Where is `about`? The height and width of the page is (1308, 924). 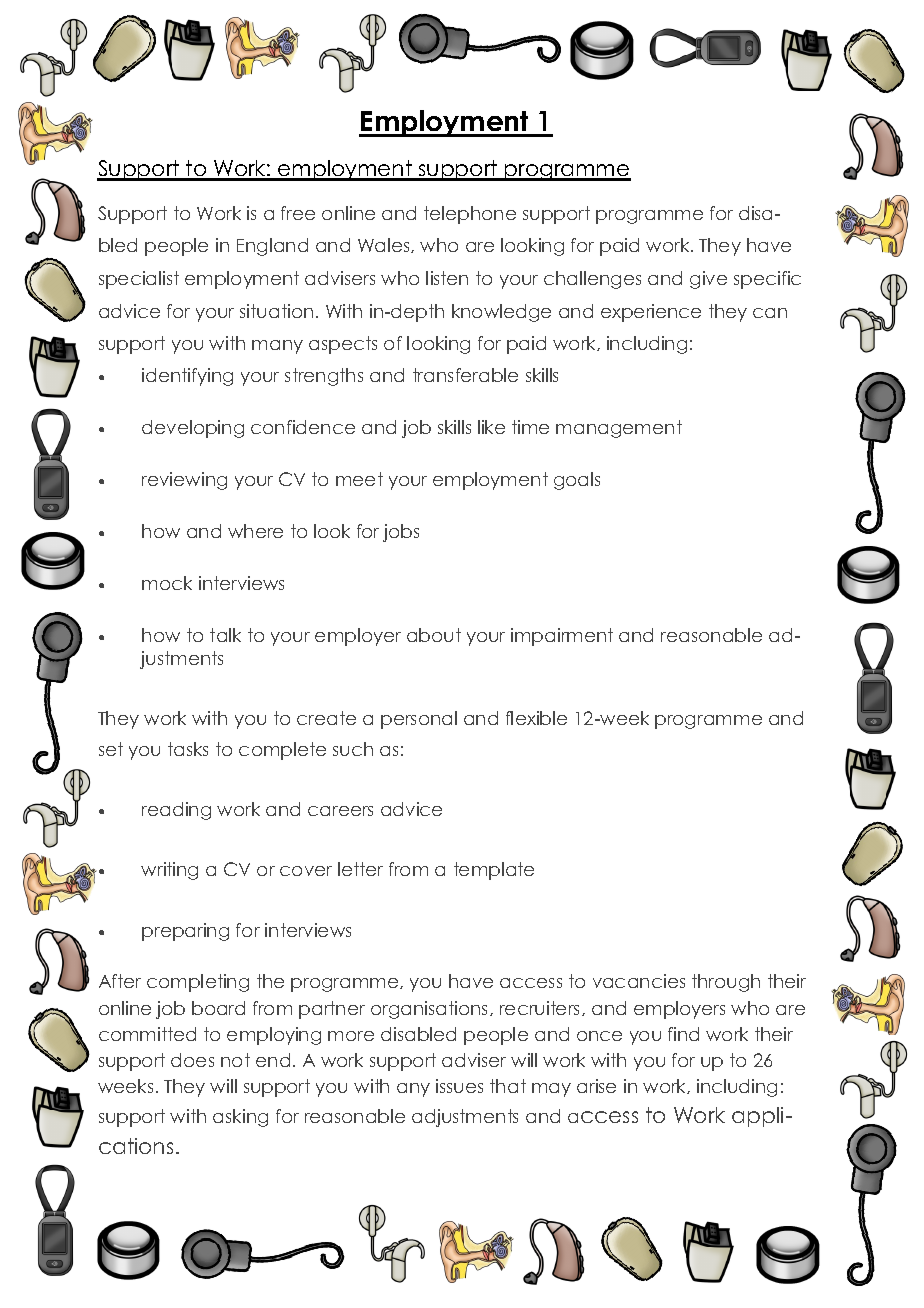
about is located at coordinates (434, 635).
